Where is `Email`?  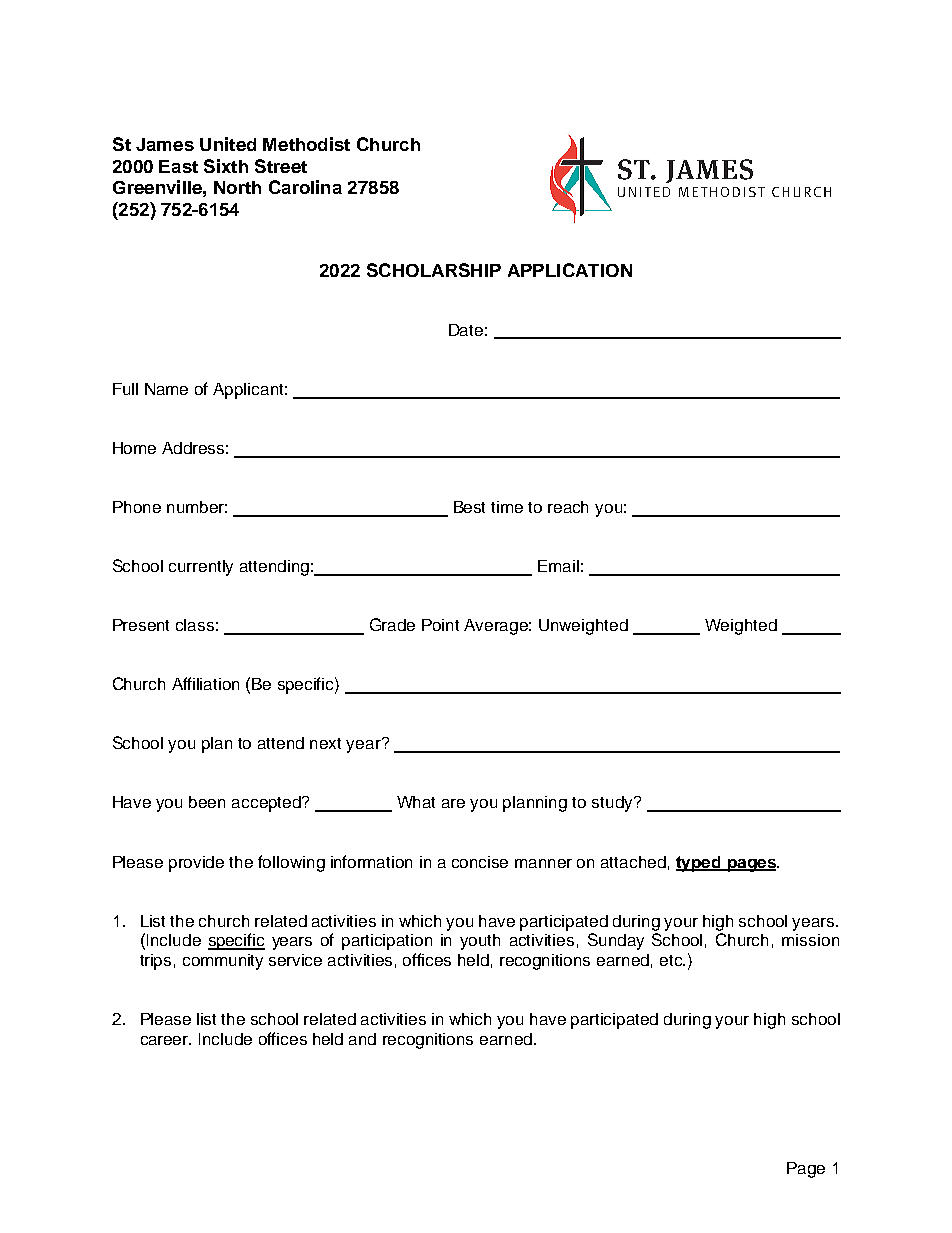
Email is located at coordinates (558, 566).
